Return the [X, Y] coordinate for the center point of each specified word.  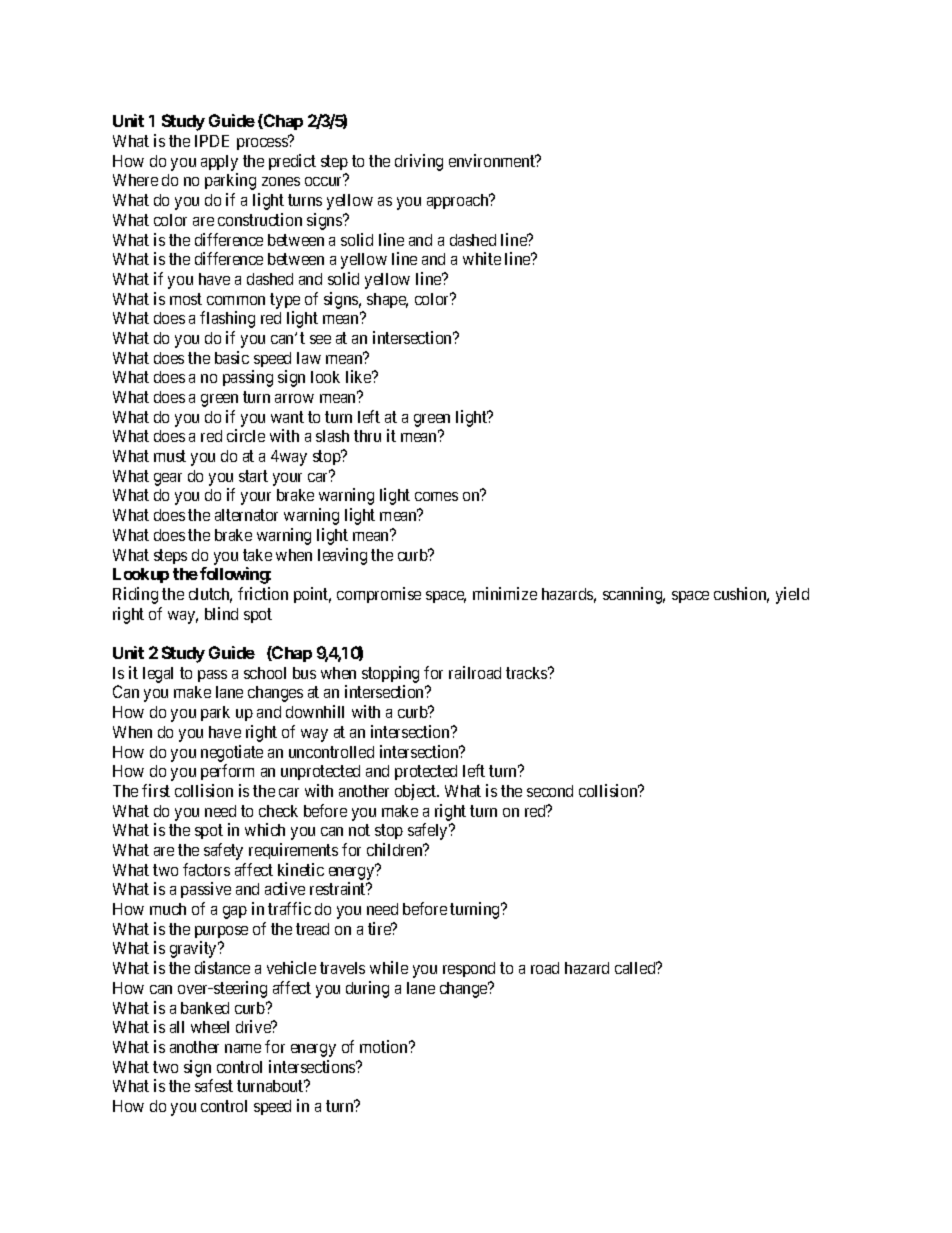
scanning [634, 595]
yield [792, 595]
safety [223, 851]
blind [221, 613]
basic [232, 357]
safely [429, 831]
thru [367, 436]
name [243, 1048]
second [550, 791]
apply [219, 163]
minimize [505, 593]
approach [459, 201]
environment [493, 160]
